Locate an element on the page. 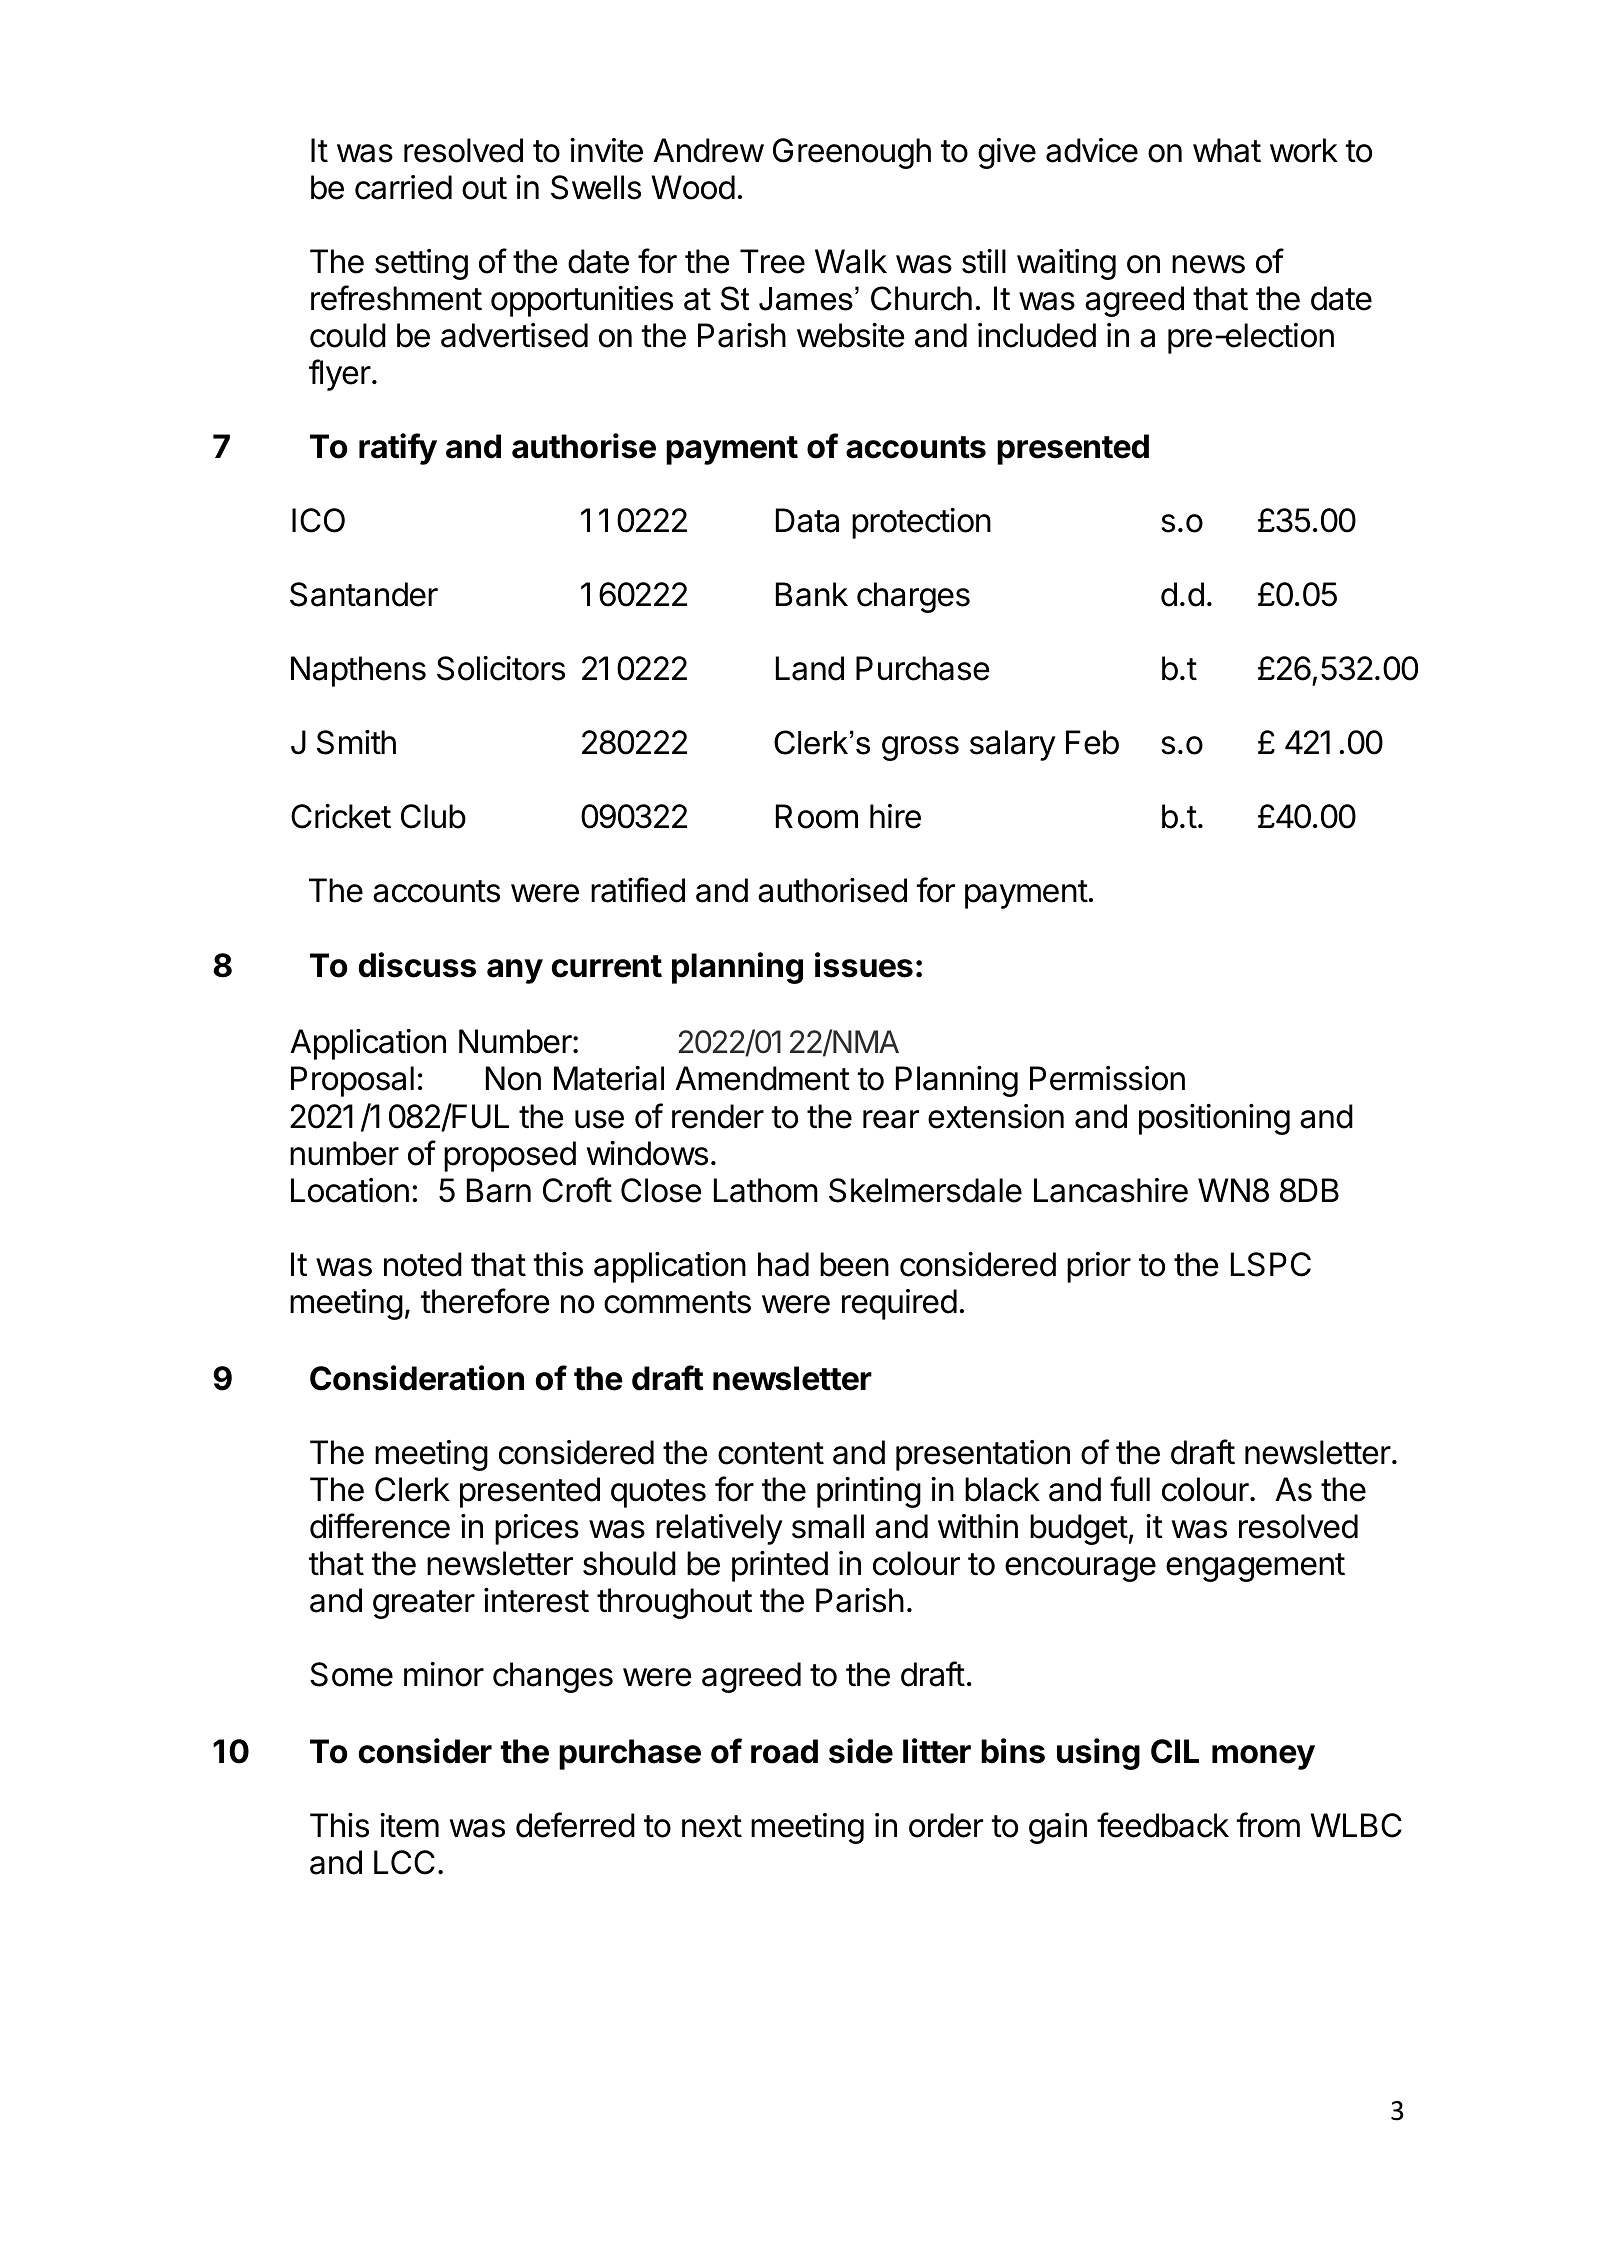 The image size is (1598, 2259). Permission is located at coordinates (1107, 1078).
